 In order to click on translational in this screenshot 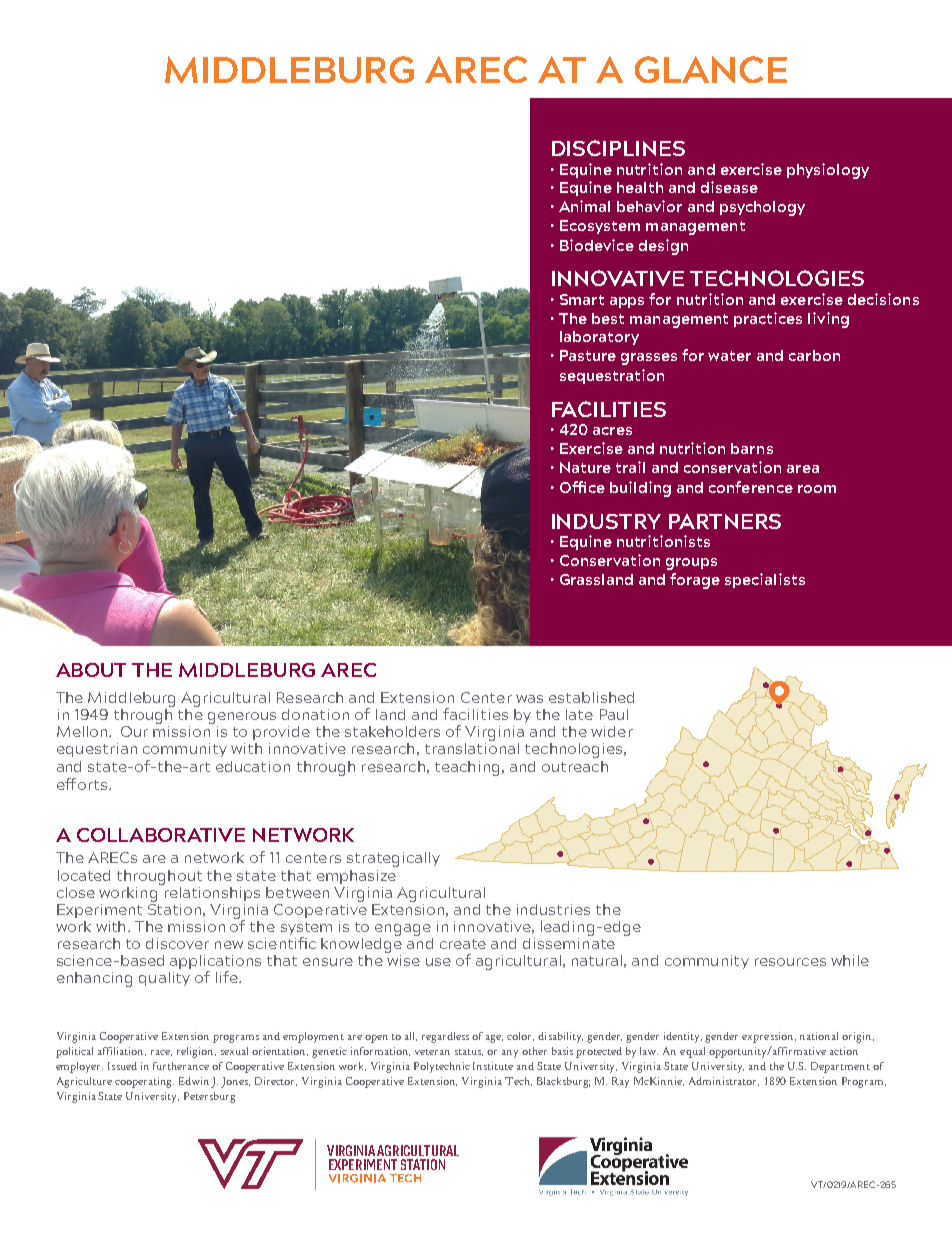, I will do `click(472, 747)`.
